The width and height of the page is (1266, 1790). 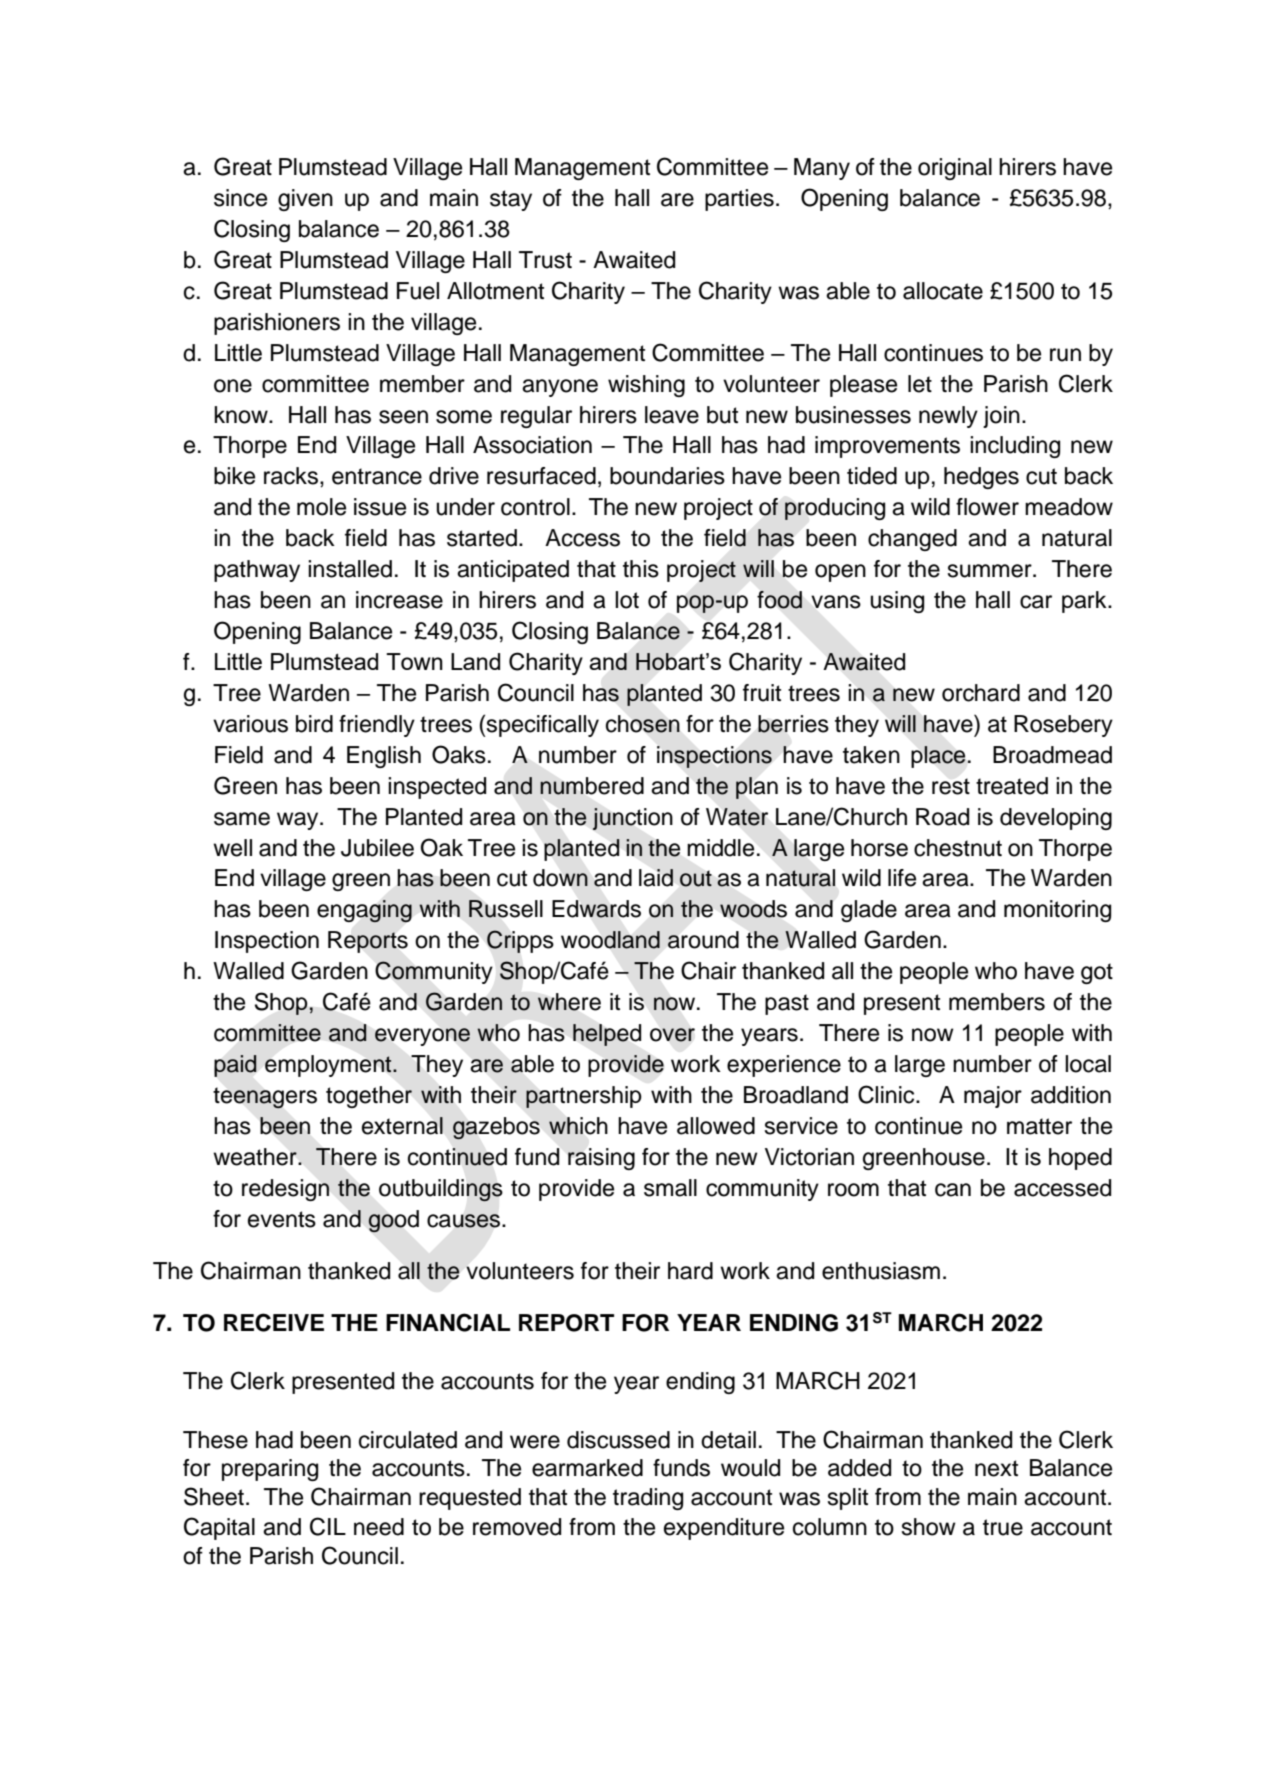 What do you see at coordinates (656, 878) in the page?
I see `laid` at bounding box center [656, 878].
